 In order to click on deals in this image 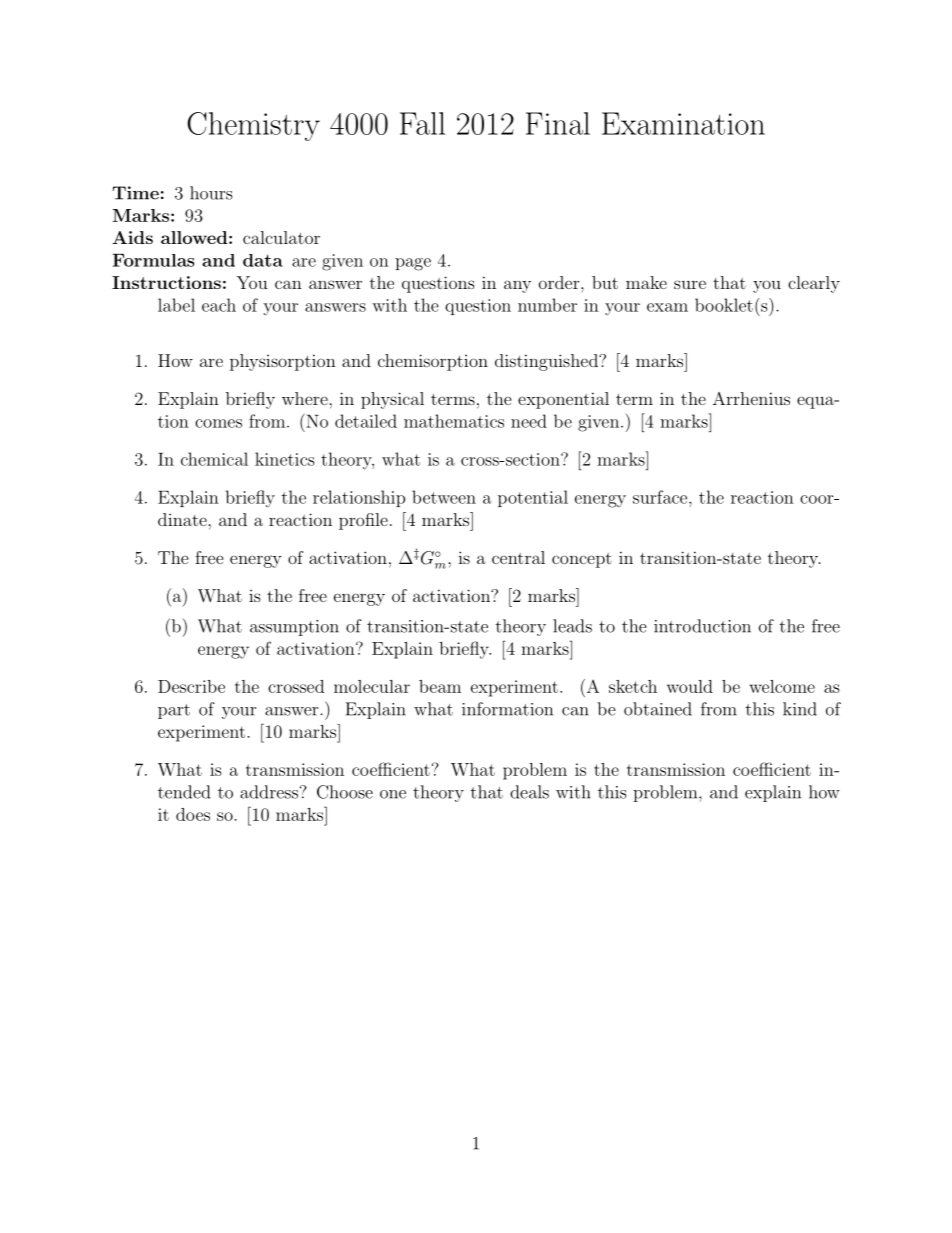, I will do `click(529, 792)`.
